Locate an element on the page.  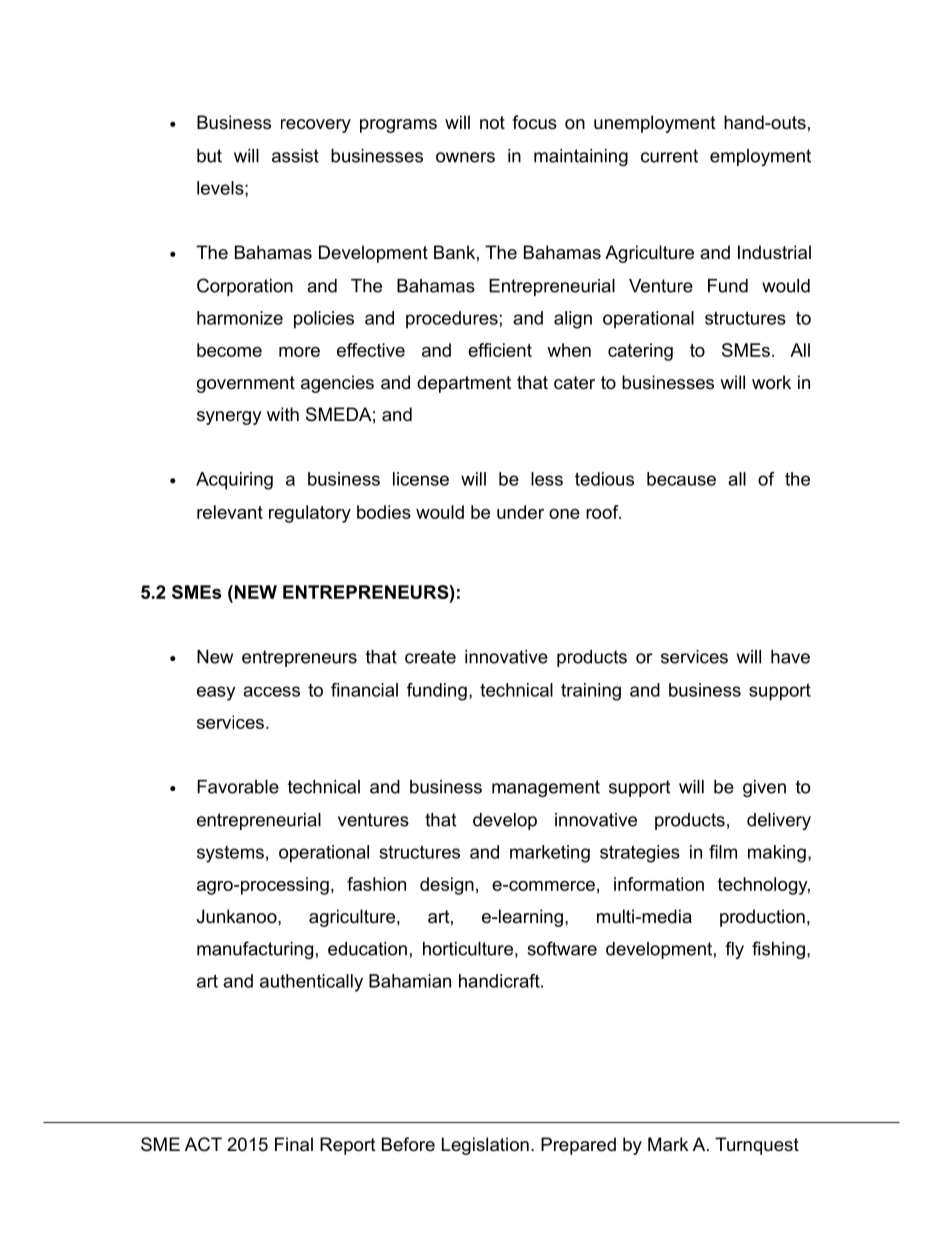
Final is located at coordinates (294, 1144).
